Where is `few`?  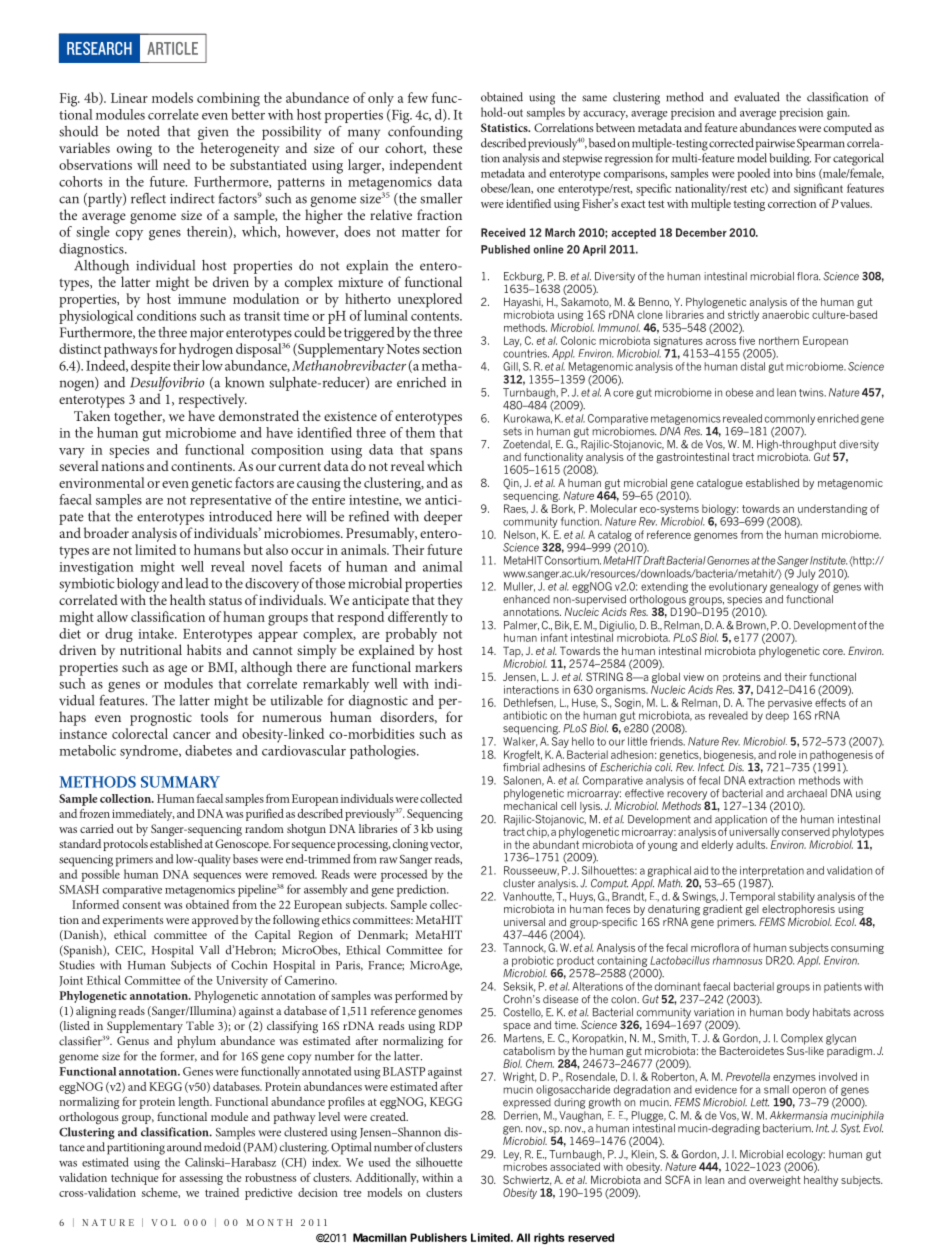 few is located at coordinates (418, 97).
